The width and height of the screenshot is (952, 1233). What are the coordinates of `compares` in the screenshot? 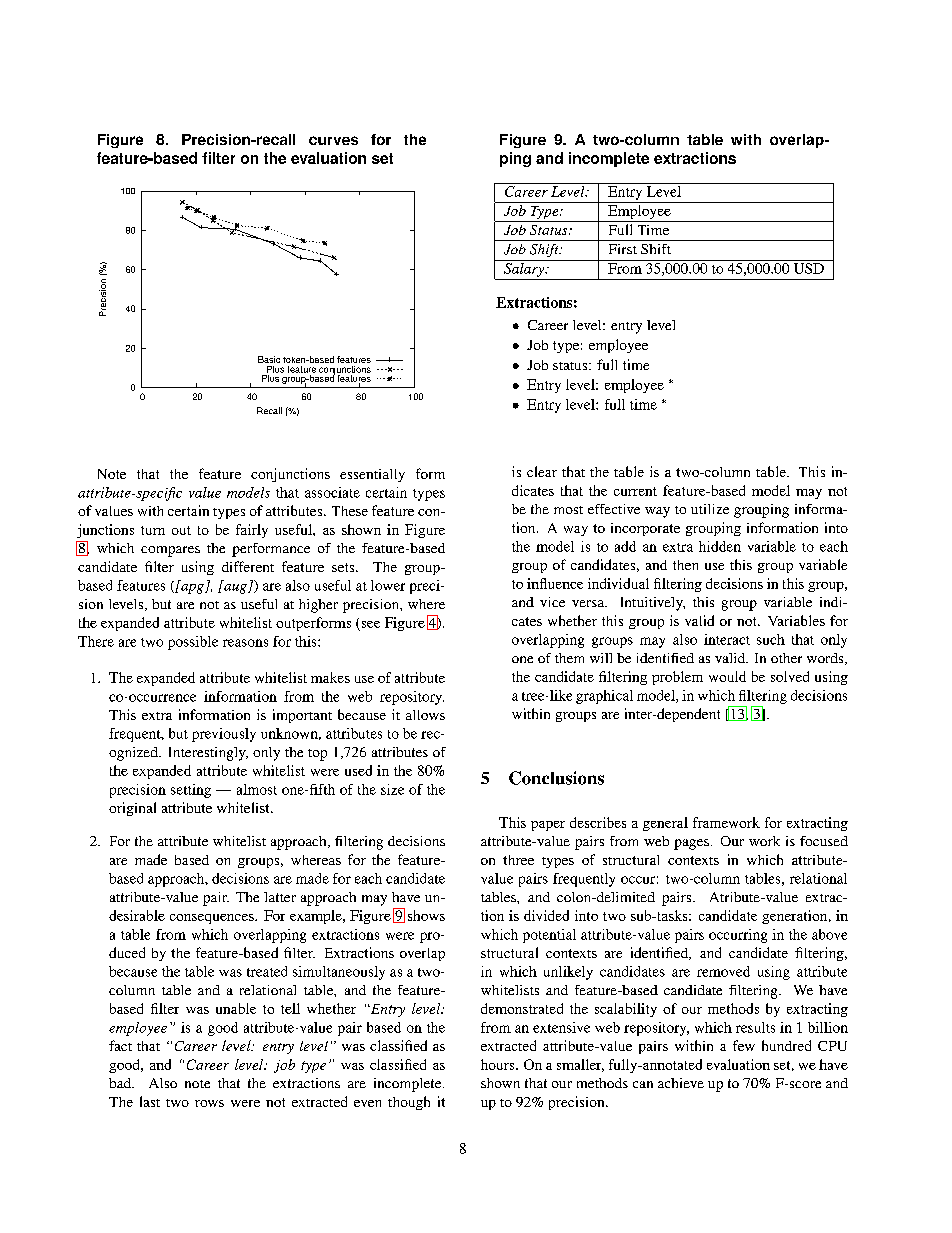 It's located at (170, 551).
